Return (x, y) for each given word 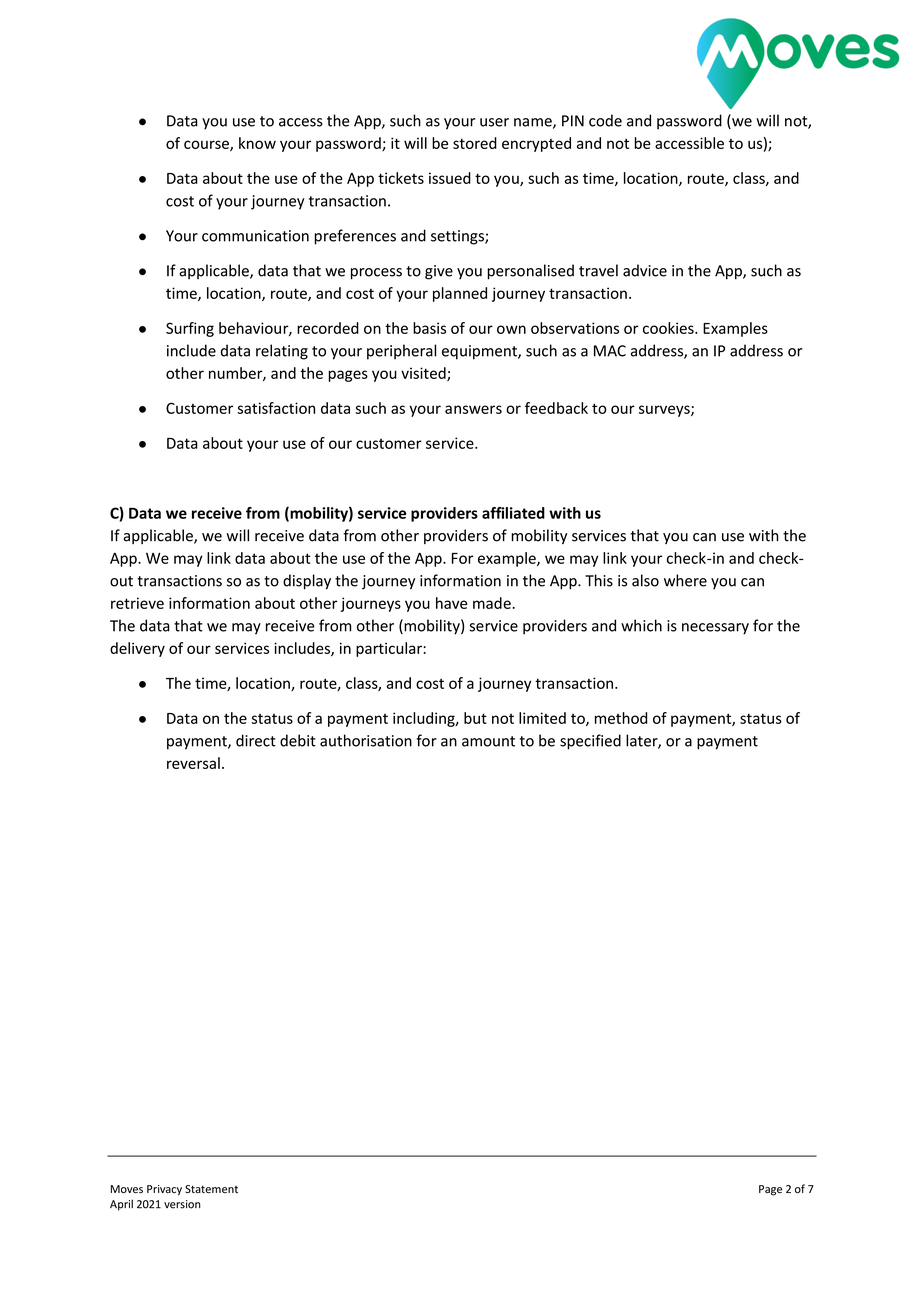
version (182, 1204)
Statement (211, 1189)
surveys (665, 411)
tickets (401, 178)
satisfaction (276, 408)
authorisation (366, 740)
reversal (193, 763)
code (605, 120)
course (207, 145)
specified (590, 742)
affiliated (513, 513)
